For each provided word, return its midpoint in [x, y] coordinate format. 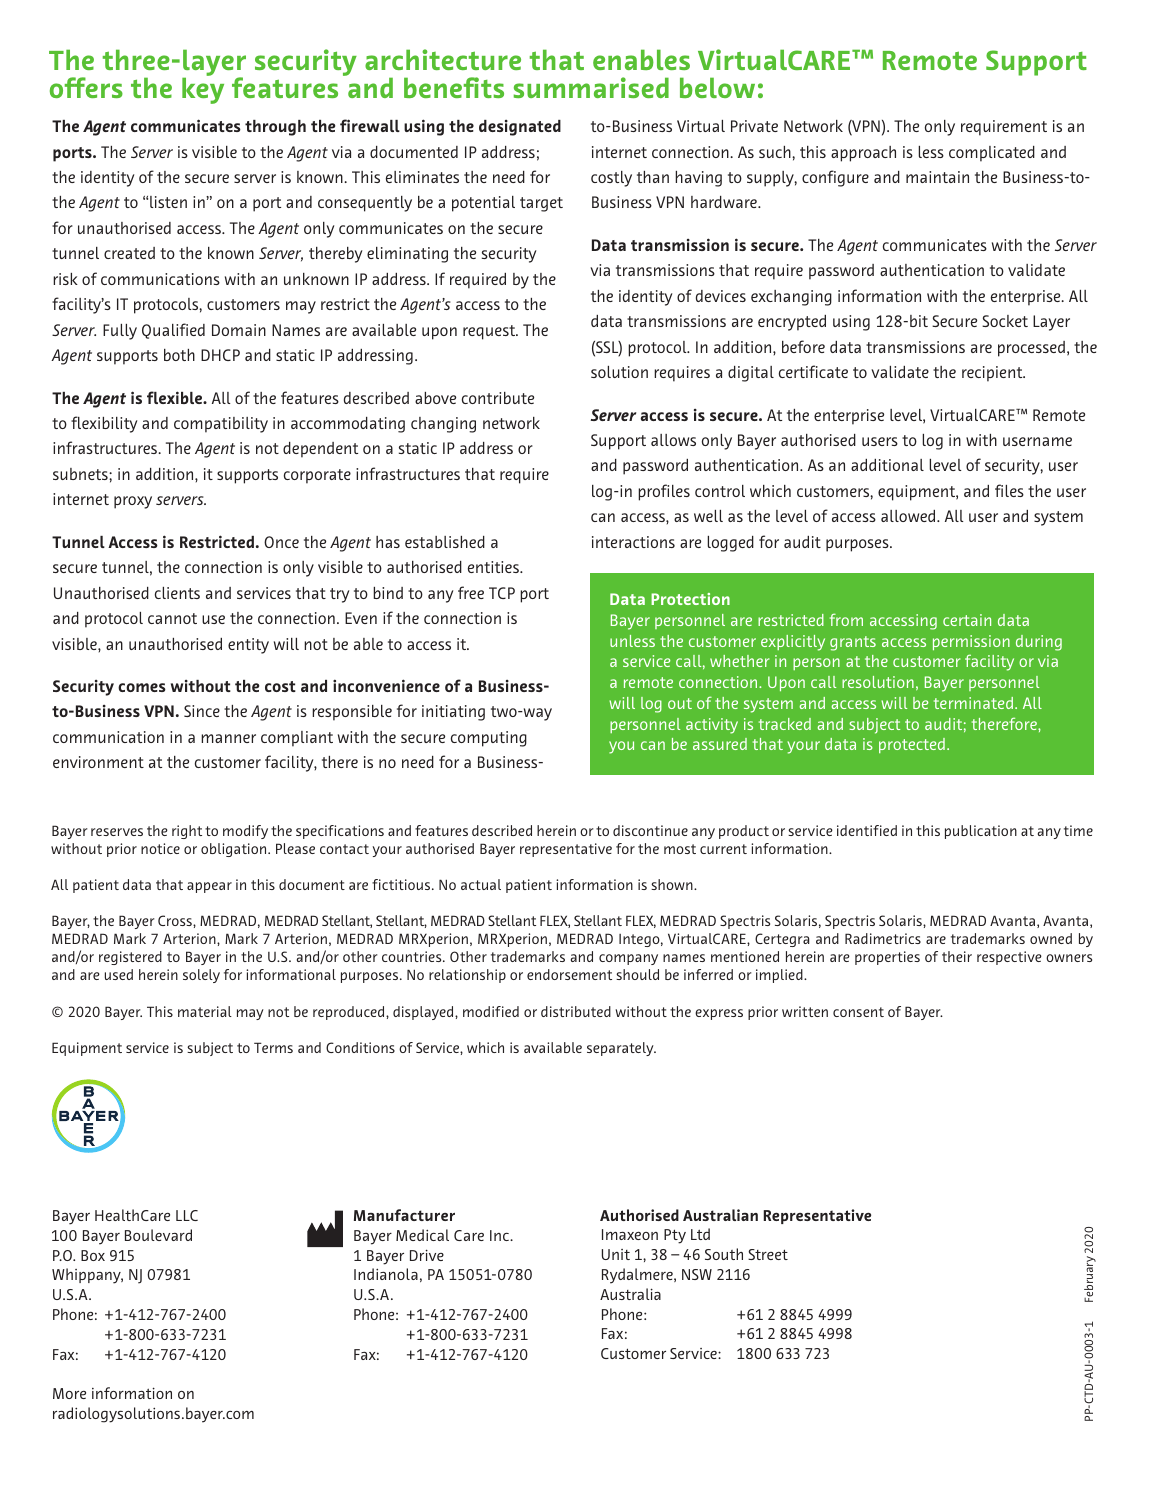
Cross [176, 920]
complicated [992, 154]
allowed [909, 516]
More [69, 1393]
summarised [591, 87]
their [957, 956]
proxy [133, 502]
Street [768, 1254]
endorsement [569, 974]
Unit [616, 1254]
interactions [633, 542]
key [203, 90]
